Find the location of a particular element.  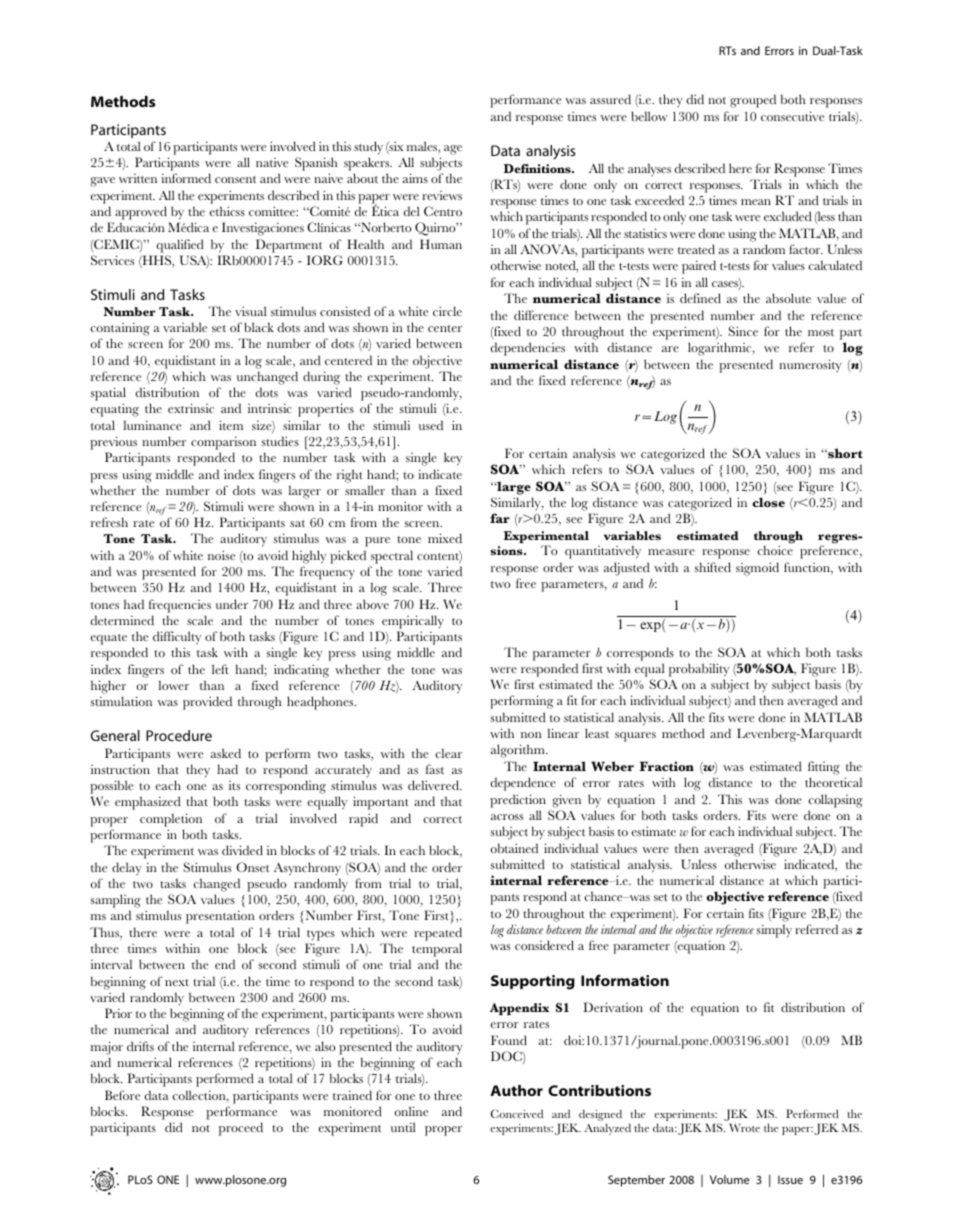

proceed is located at coordinates (241, 1129).
